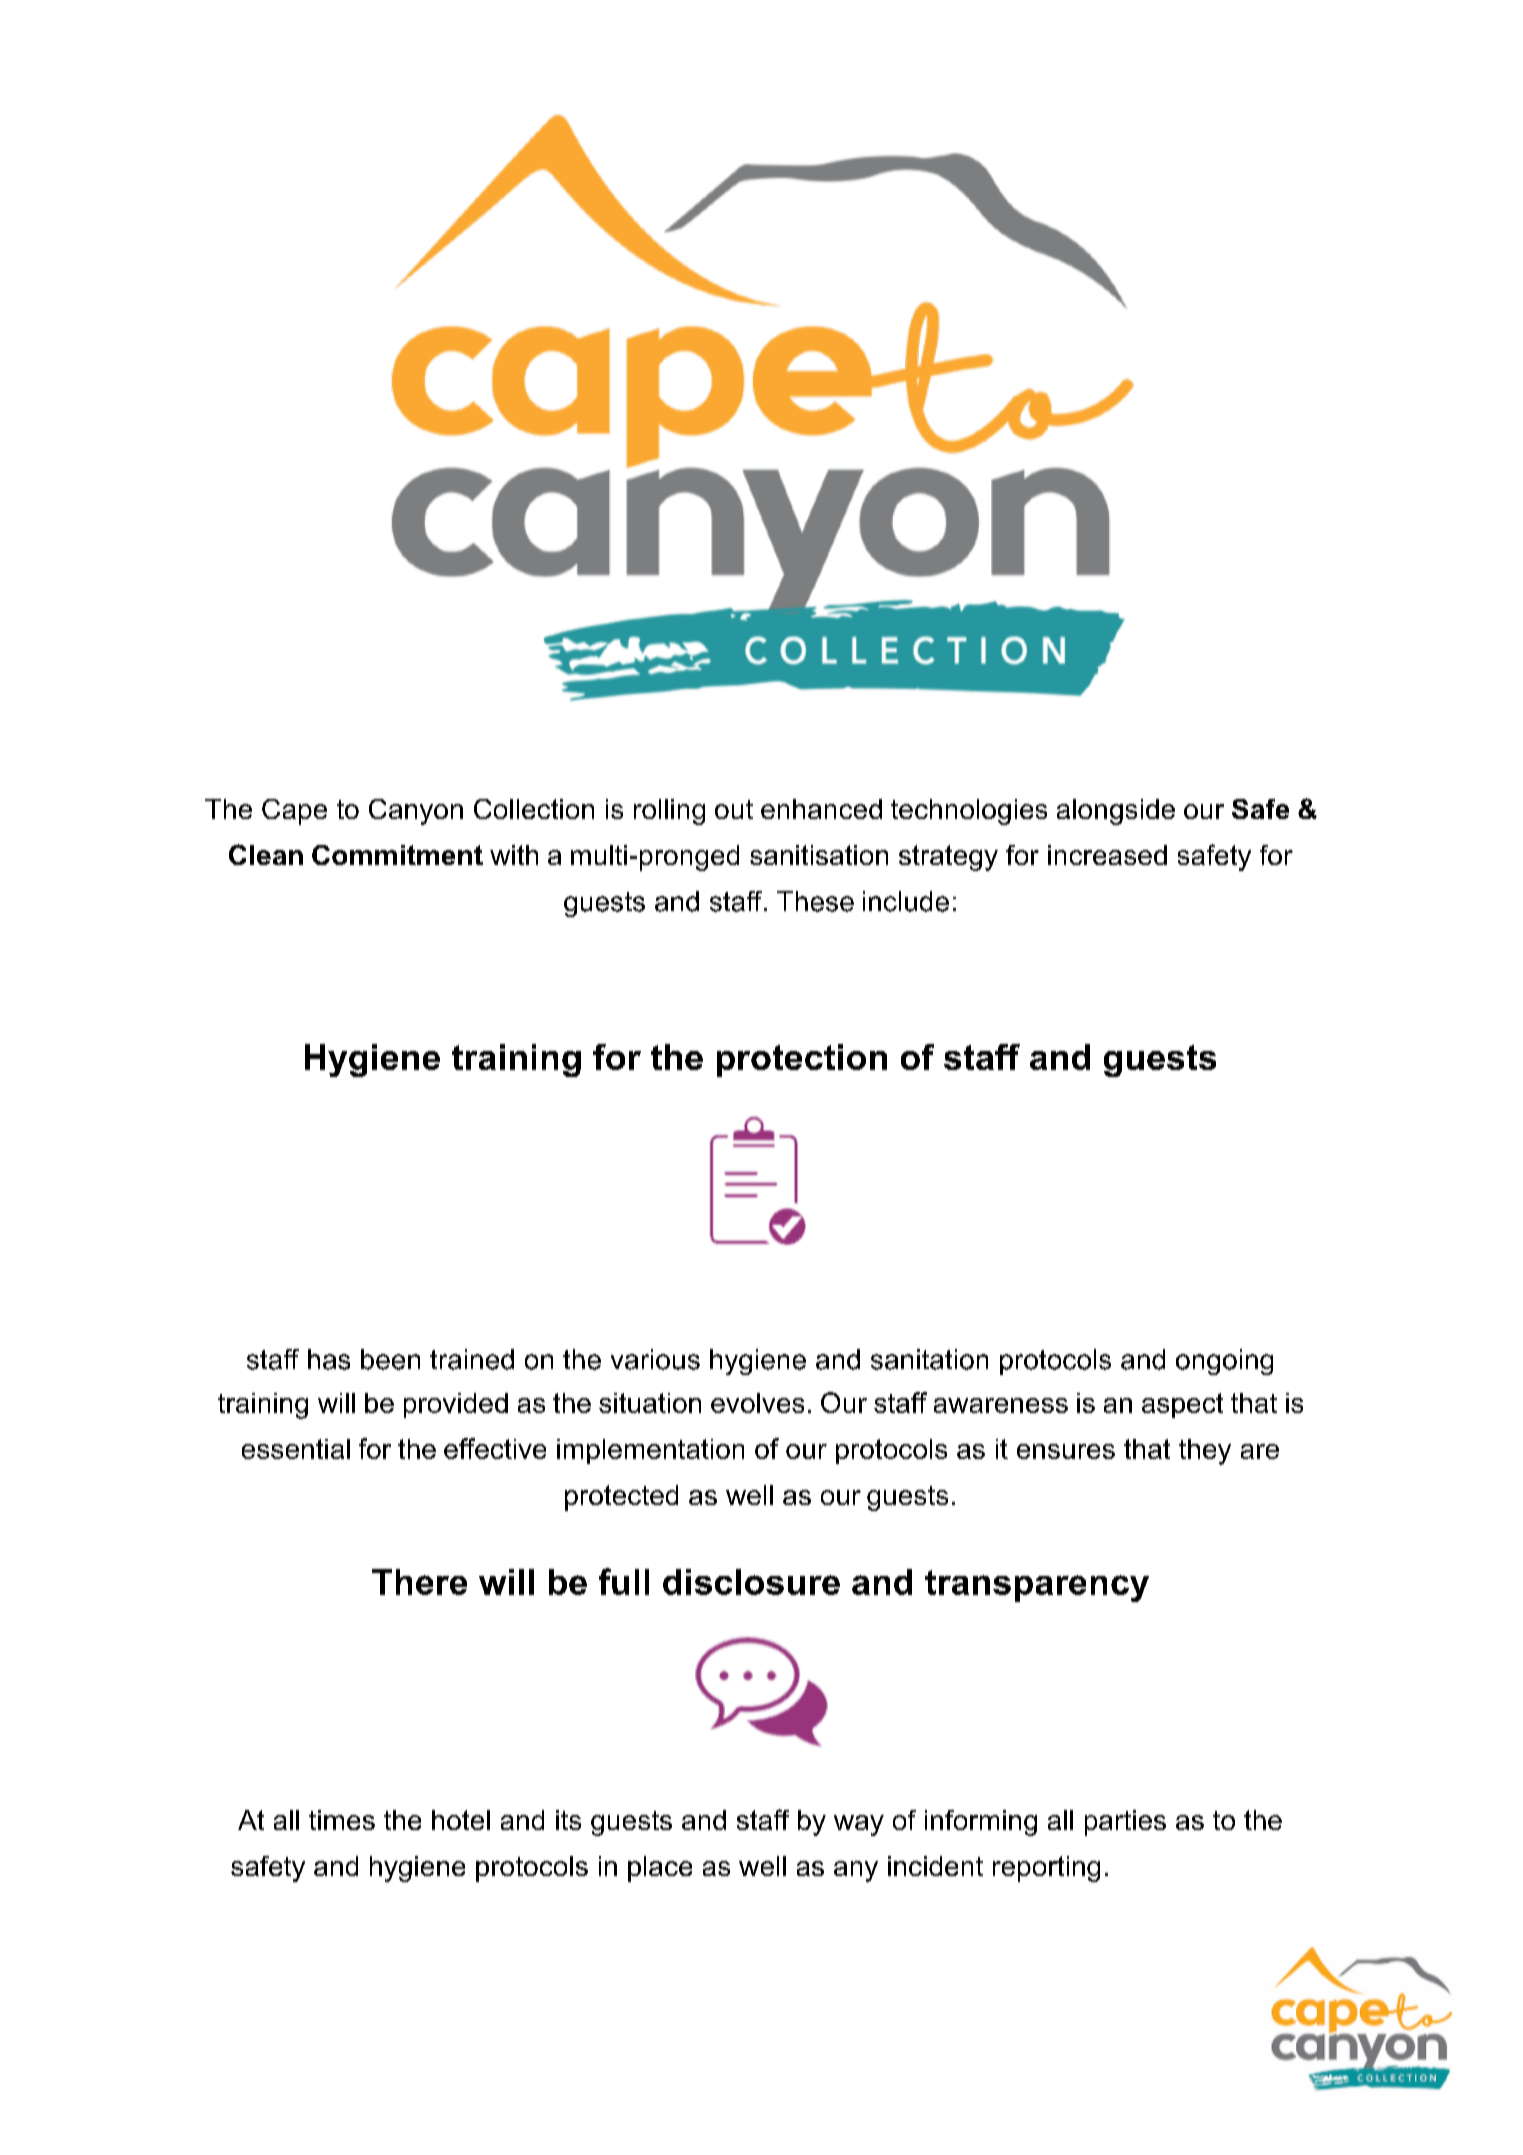 The image size is (1523, 2155). Describe the element at coordinates (296, 1449) in the document. I see `essential` at that location.
